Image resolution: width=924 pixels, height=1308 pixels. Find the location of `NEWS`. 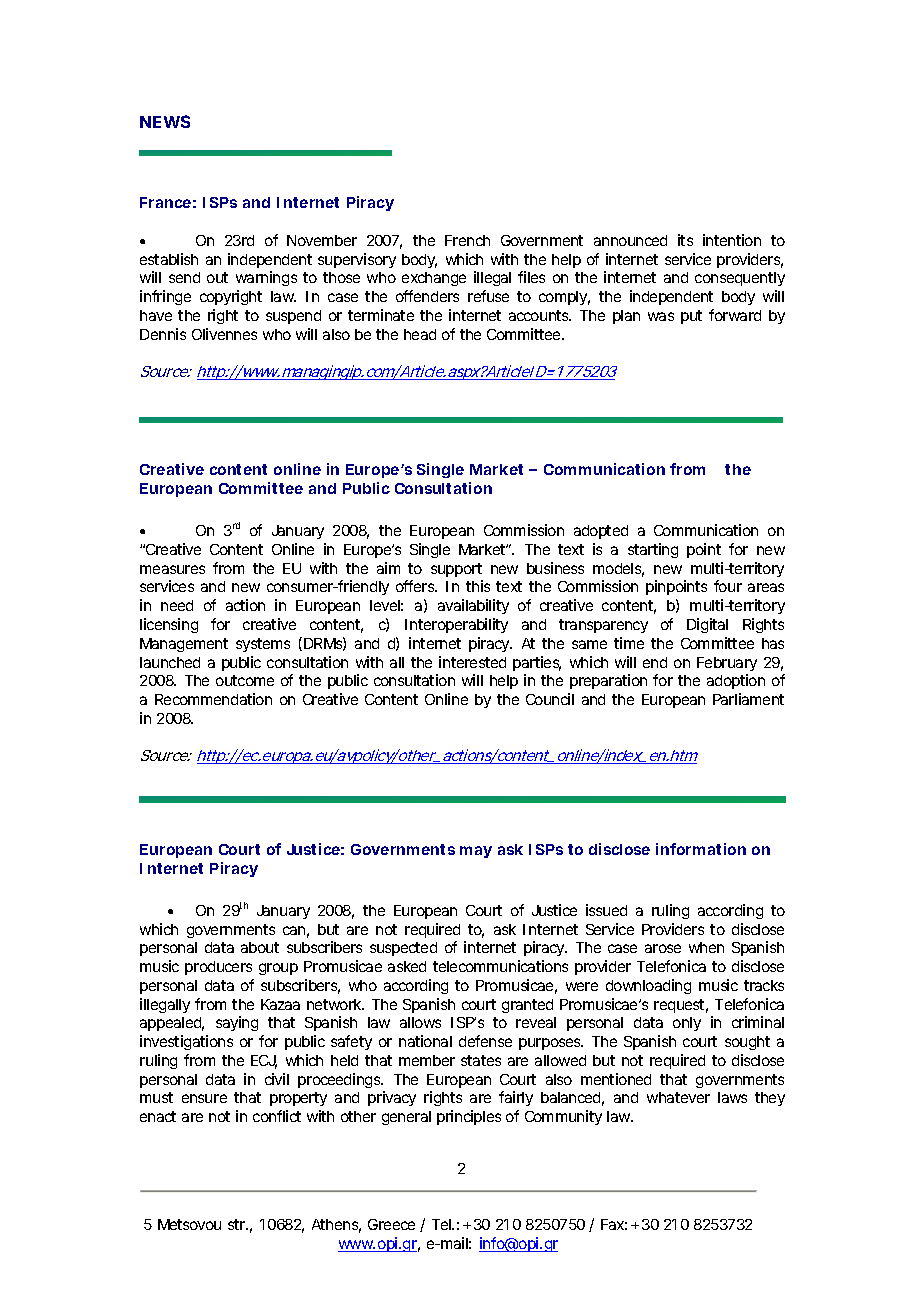

NEWS is located at coordinates (165, 121).
